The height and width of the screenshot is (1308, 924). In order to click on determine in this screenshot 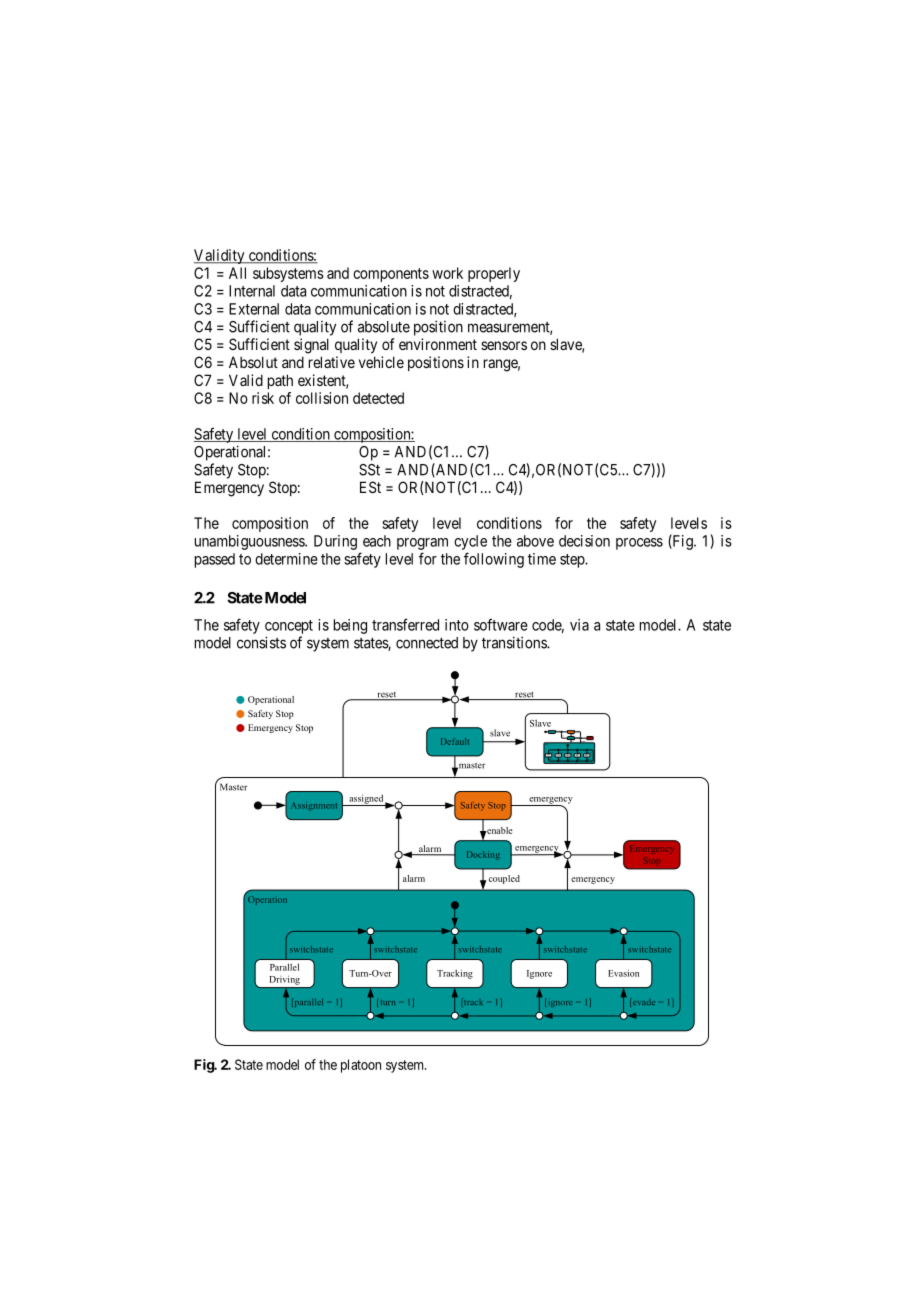, I will do `click(286, 559)`.
